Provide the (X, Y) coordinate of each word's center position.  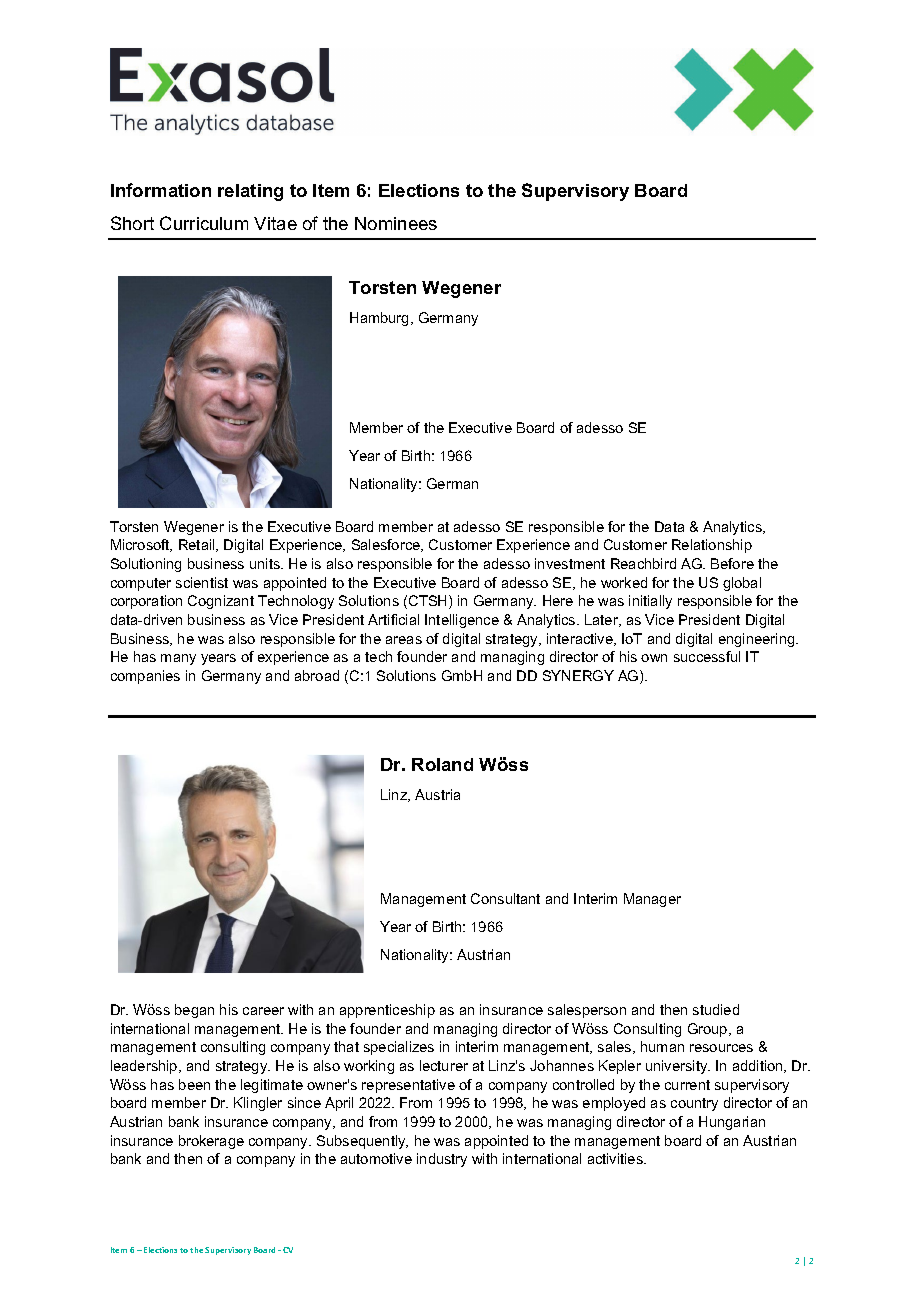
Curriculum (204, 223)
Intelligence (462, 621)
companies (145, 677)
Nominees (396, 223)
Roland (442, 764)
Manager (652, 900)
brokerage (211, 1142)
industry (442, 1160)
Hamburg (381, 319)
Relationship (712, 546)
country (694, 1104)
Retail (198, 545)
